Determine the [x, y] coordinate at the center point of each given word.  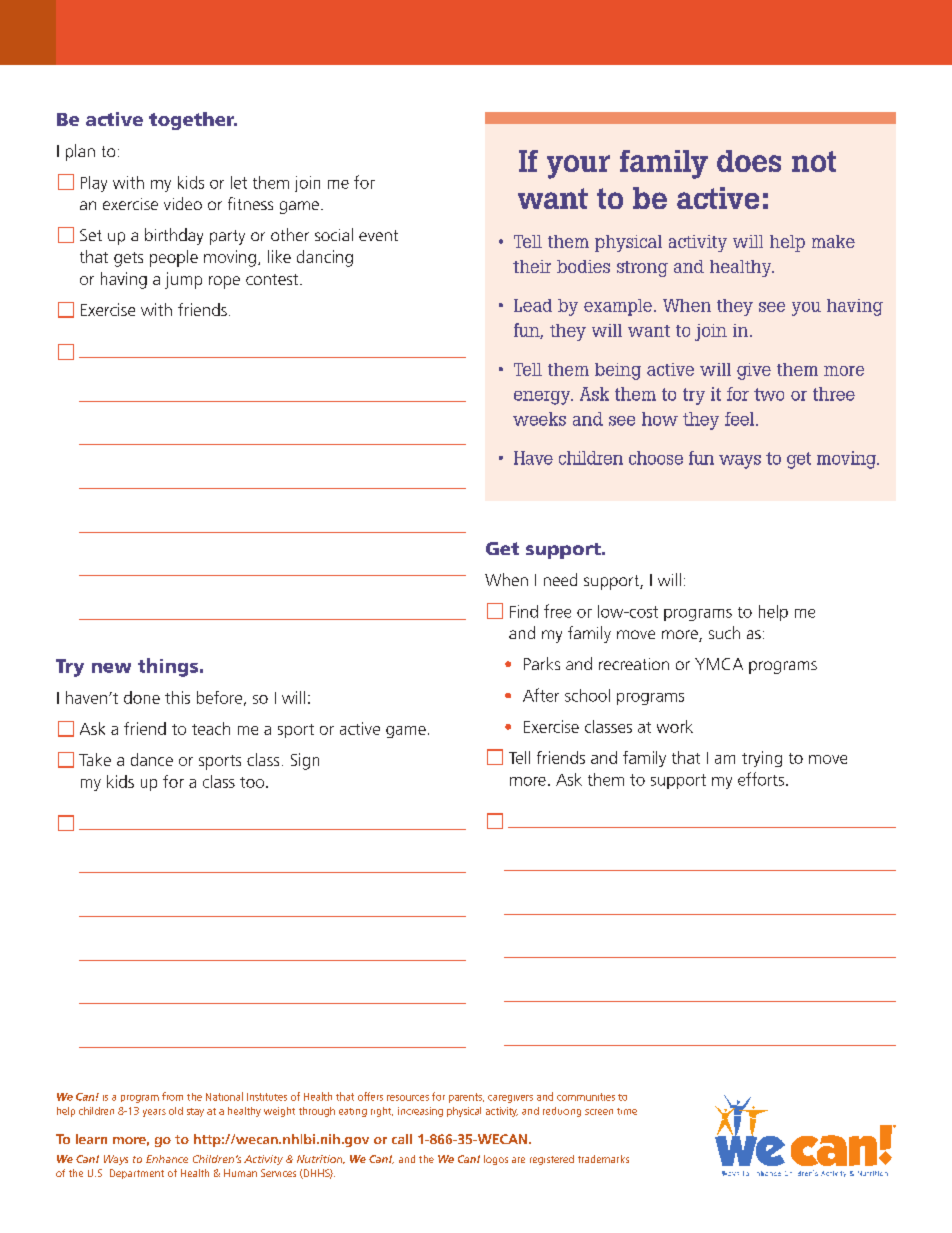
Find [524, 611]
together [193, 121]
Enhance [167, 1159]
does [749, 161]
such [724, 632]
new [111, 668]
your [578, 167]
